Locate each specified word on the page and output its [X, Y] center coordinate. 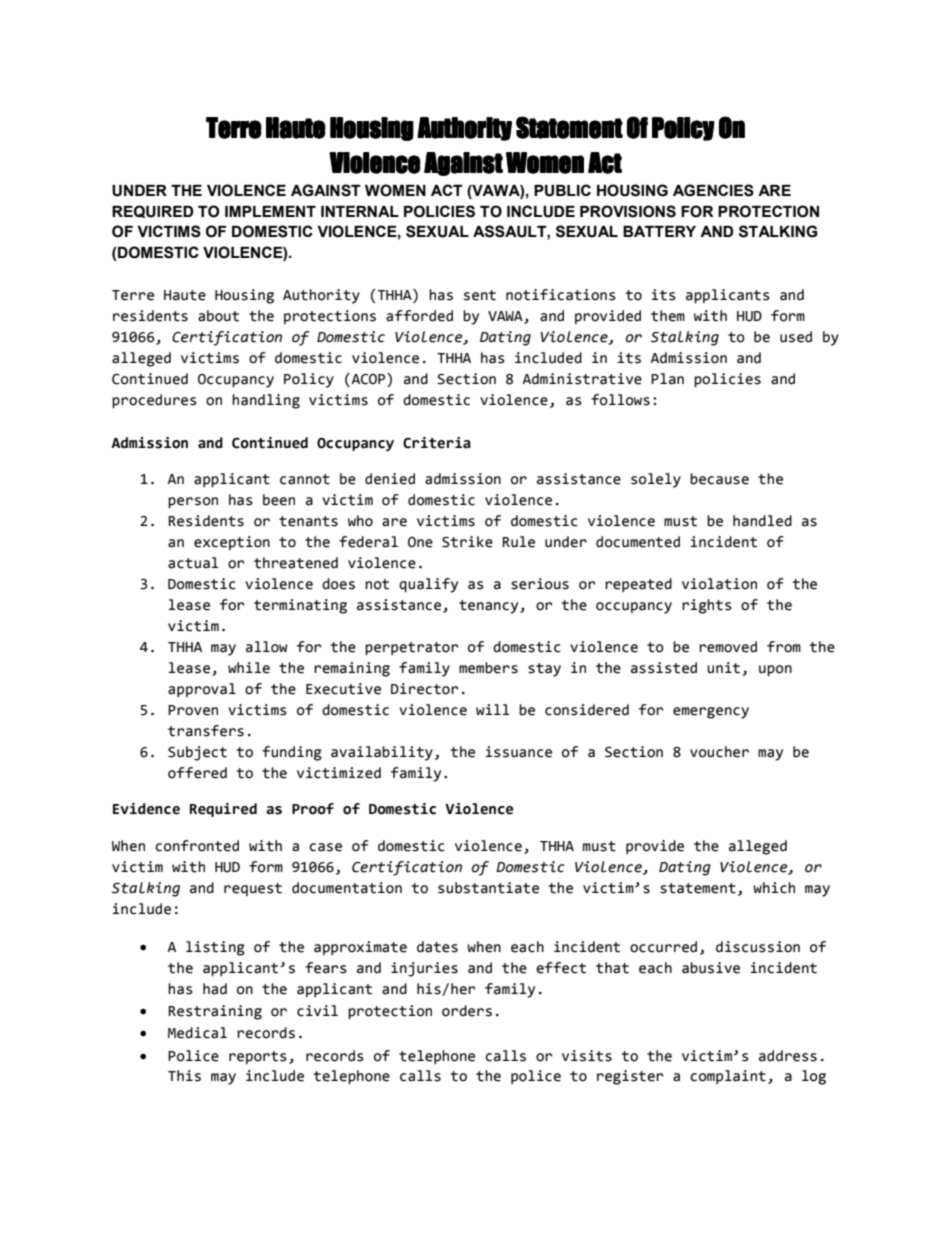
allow [267, 647]
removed [728, 647]
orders [467, 1011]
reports [258, 1057]
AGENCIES [713, 190]
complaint [728, 1077]
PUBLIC [562, 190]
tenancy [490, 607]
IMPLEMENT [270, 211]
